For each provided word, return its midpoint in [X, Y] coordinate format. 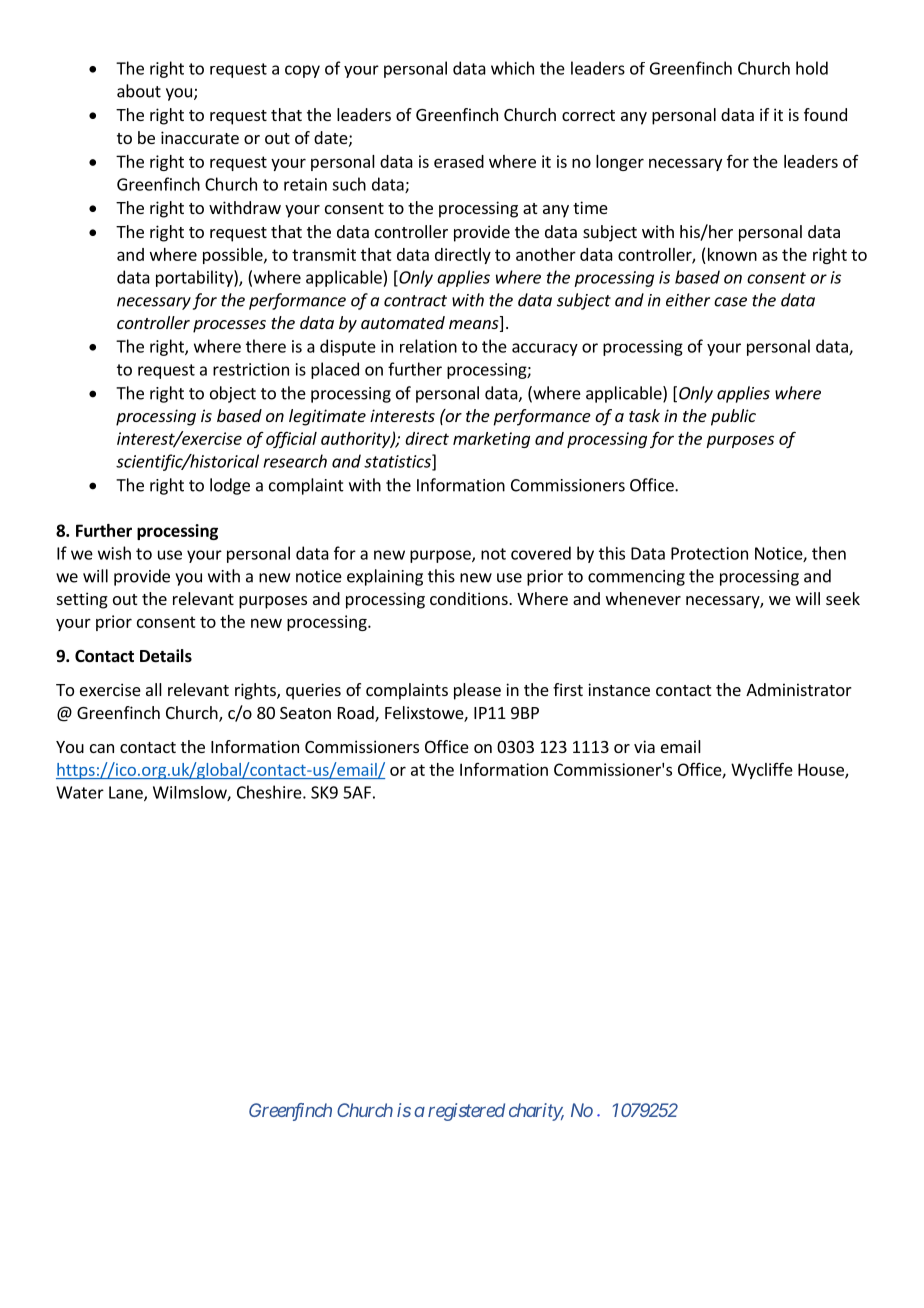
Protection [709, 553]
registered [466, 1112]
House [822, 770]
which [512, 68]
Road [357, 714]
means [475, 326]
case [730, 302]
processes [229, 326]
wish [114, 553]
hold [812, 68]
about [139, 91]
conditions [470, 598]
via [644, 746]
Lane [127, 793]
